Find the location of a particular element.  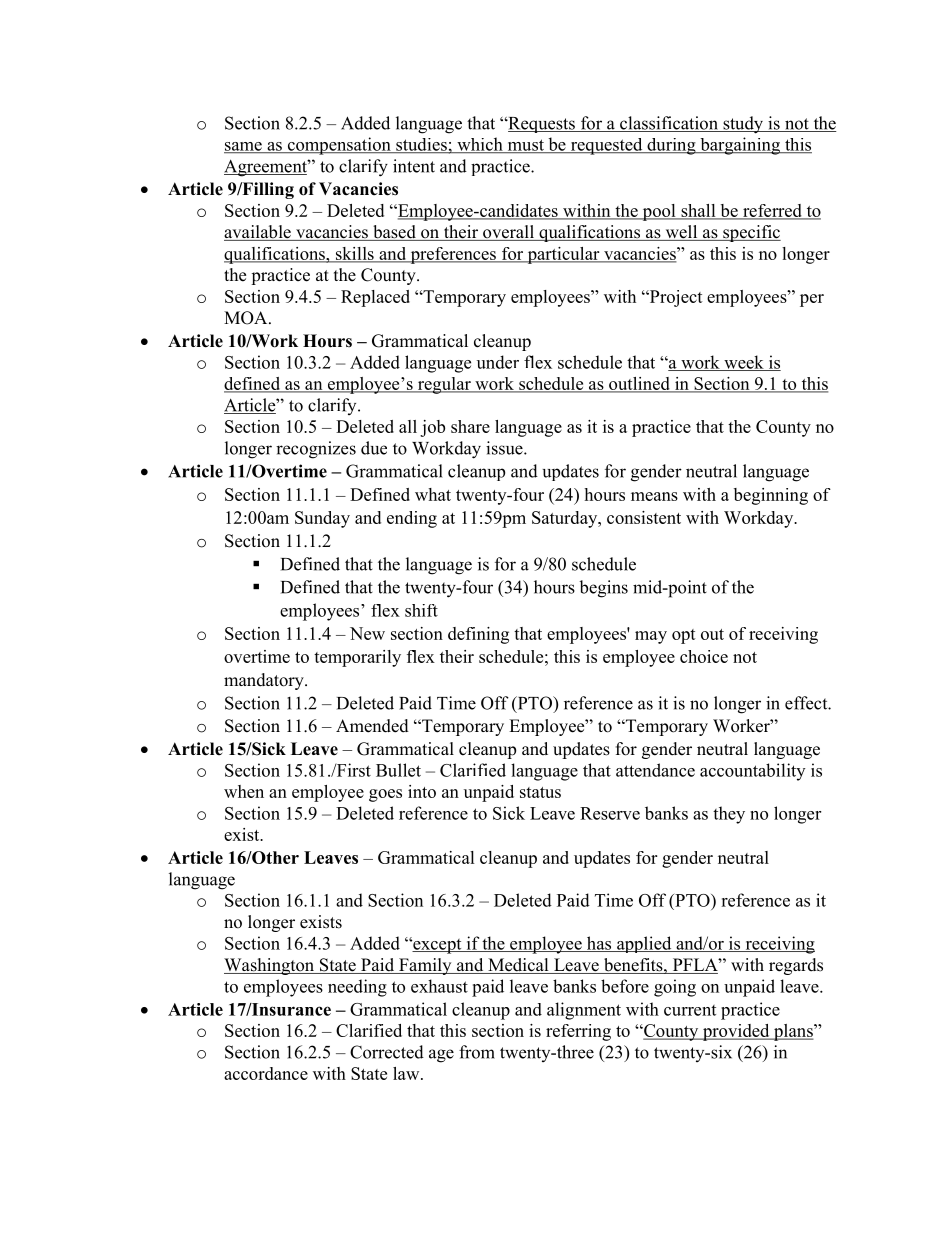

opt is located at coordinates (684, 636).
